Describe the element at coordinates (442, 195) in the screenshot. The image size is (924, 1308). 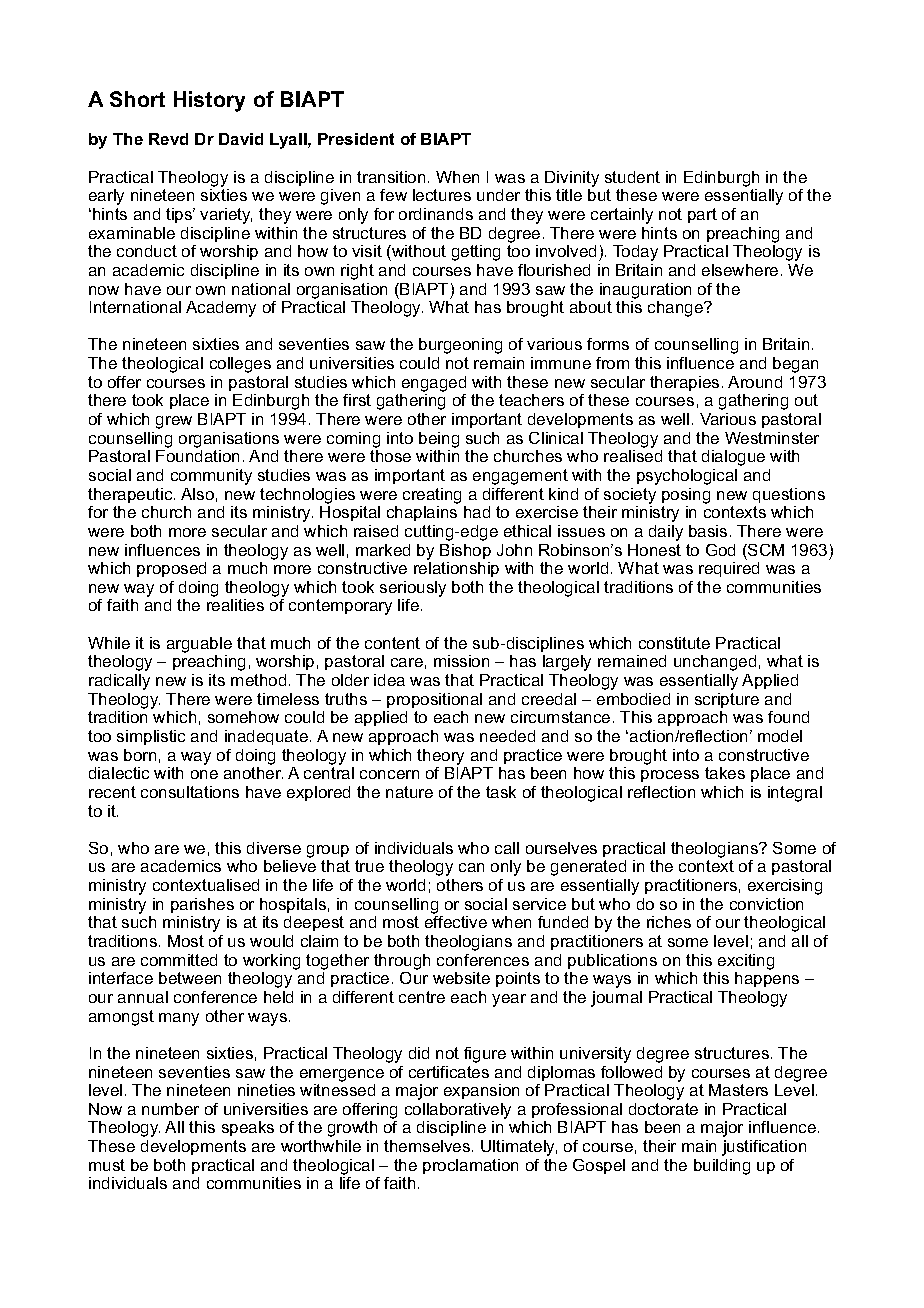
I see `lectures` at that location.
